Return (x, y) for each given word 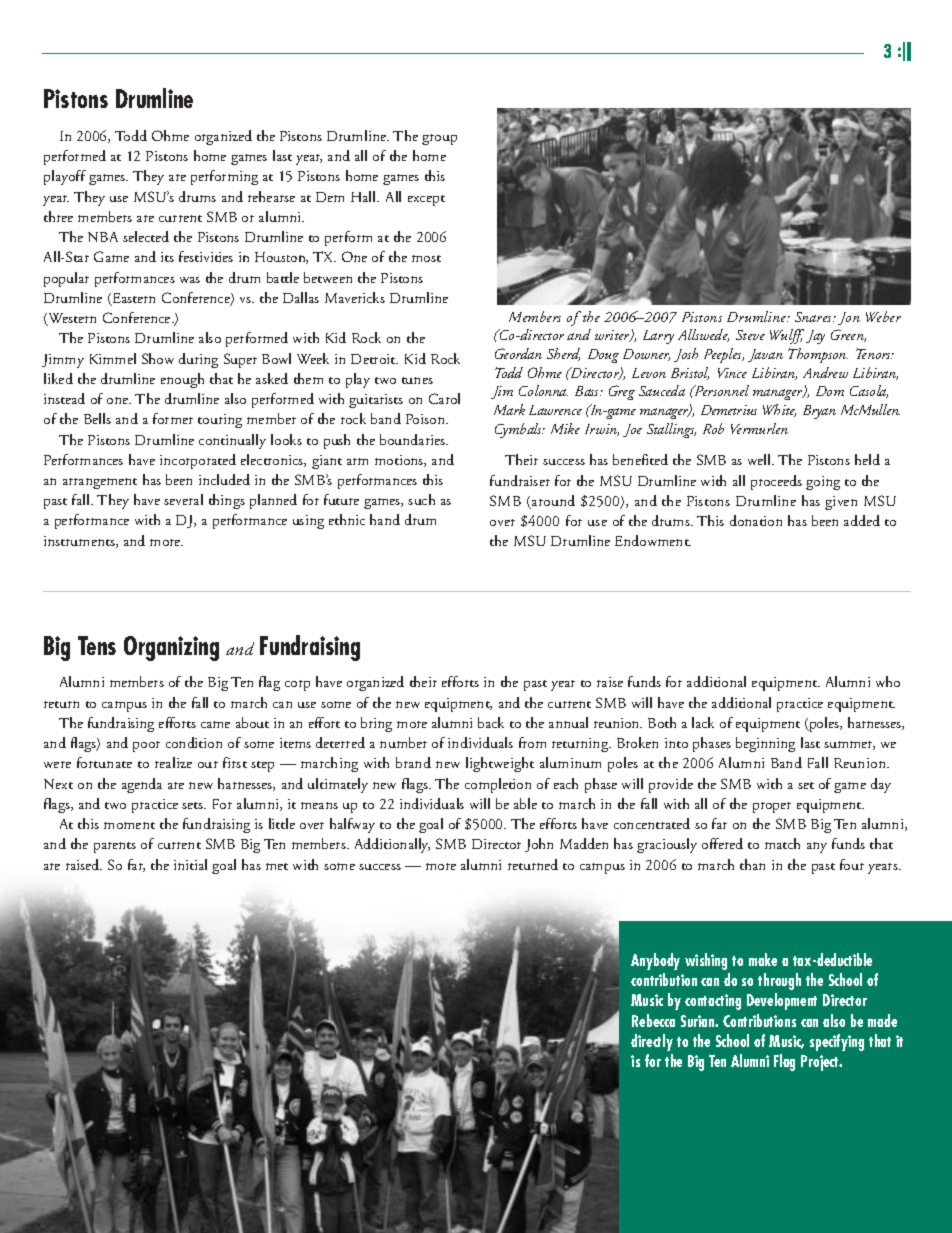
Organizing (171, 648)
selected (146, 236)
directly (652, 1042)
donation (756, 520)
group (439, 139)
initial (190, 864)
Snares (815, 317)
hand (385, 519)
